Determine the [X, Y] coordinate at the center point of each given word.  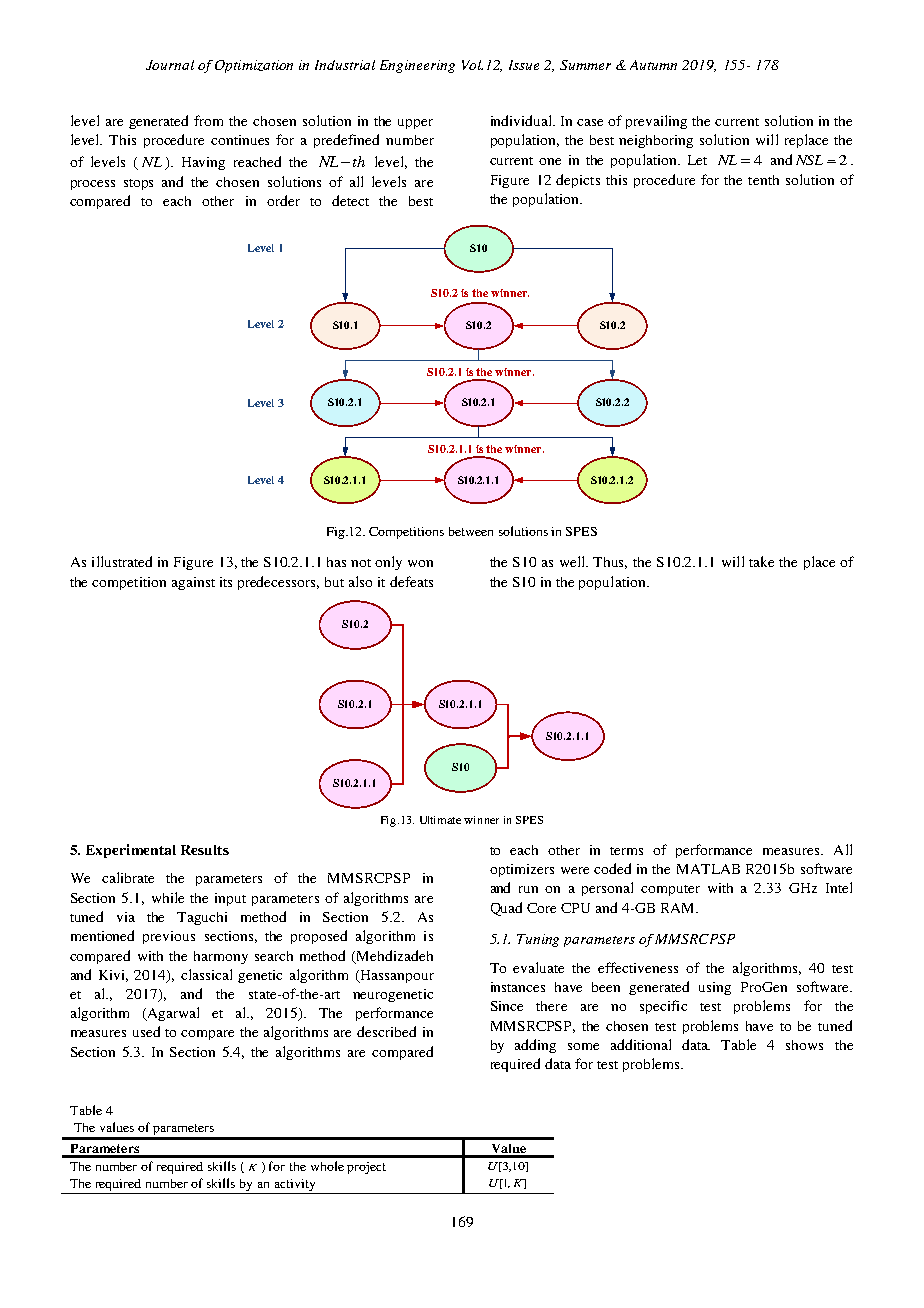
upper [415, 124]
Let [697, 160]
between [471, 531]
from [208, 120]
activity [295, 1186]
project [366, 1168]
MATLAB [708, 869]
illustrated [122, 561]
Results [205, 850]
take [761, 561]
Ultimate [440, 820]
